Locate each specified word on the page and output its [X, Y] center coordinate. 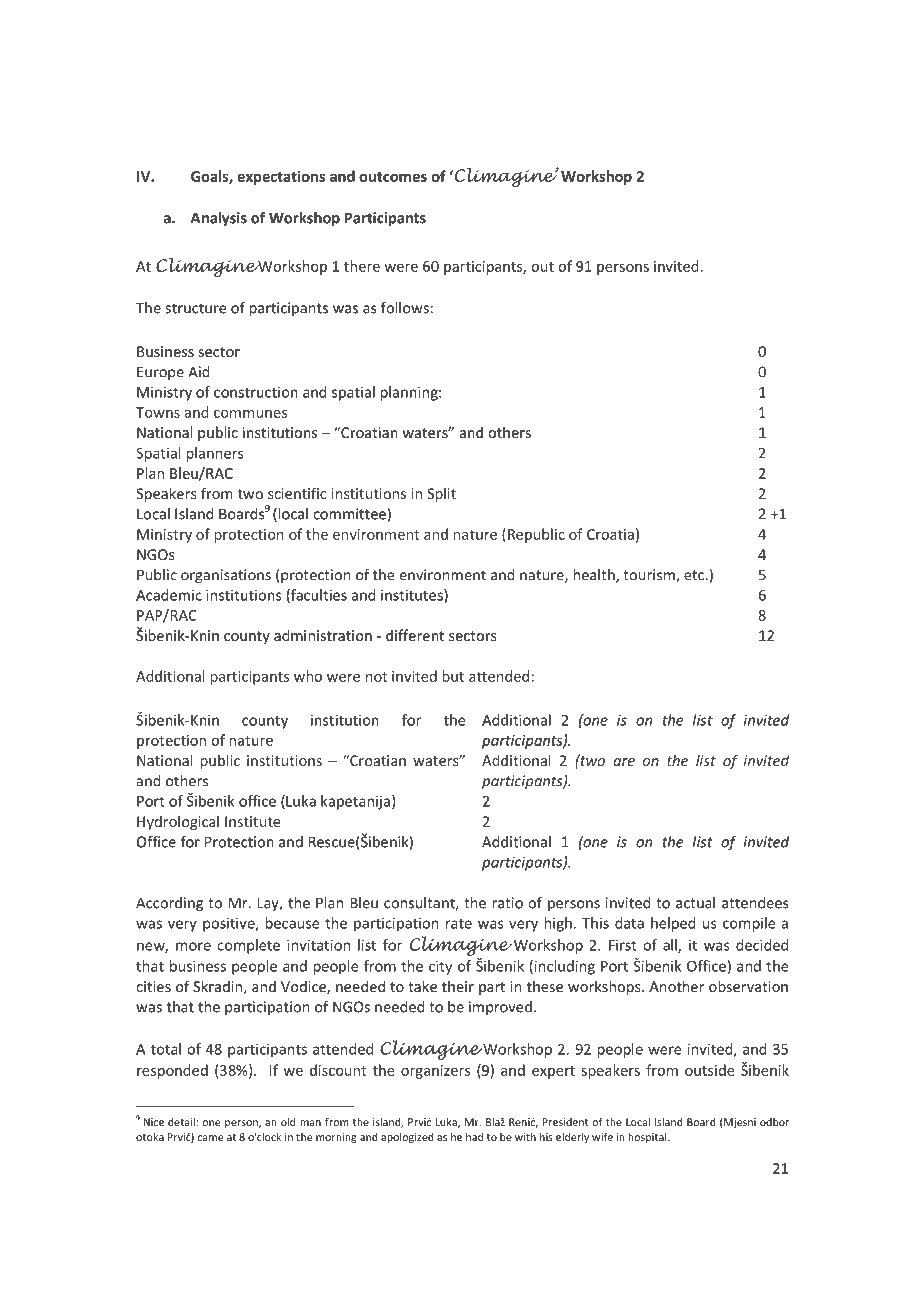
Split [441, 495]
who [308, 676]
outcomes [393, 177]
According [169, 904]
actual [695, 903]
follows [406, 308]
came [210, 1138]
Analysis [219, 219]
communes [250, 414]
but [453, 676]
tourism [650, 576]
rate [459, 923]
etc [695, 575]
